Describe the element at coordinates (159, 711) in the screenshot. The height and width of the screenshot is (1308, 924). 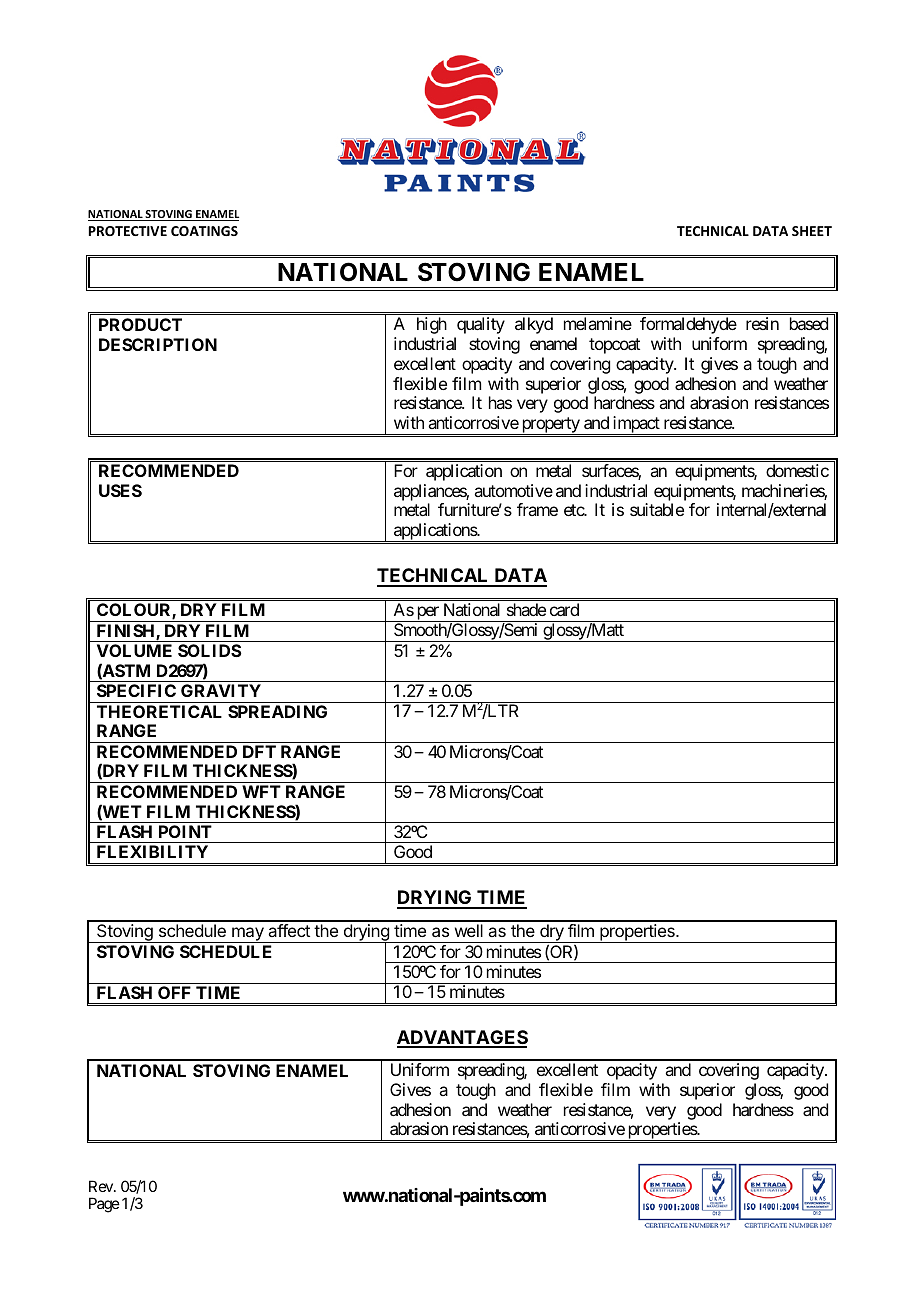
I see `THEORETICAL` at that location.
